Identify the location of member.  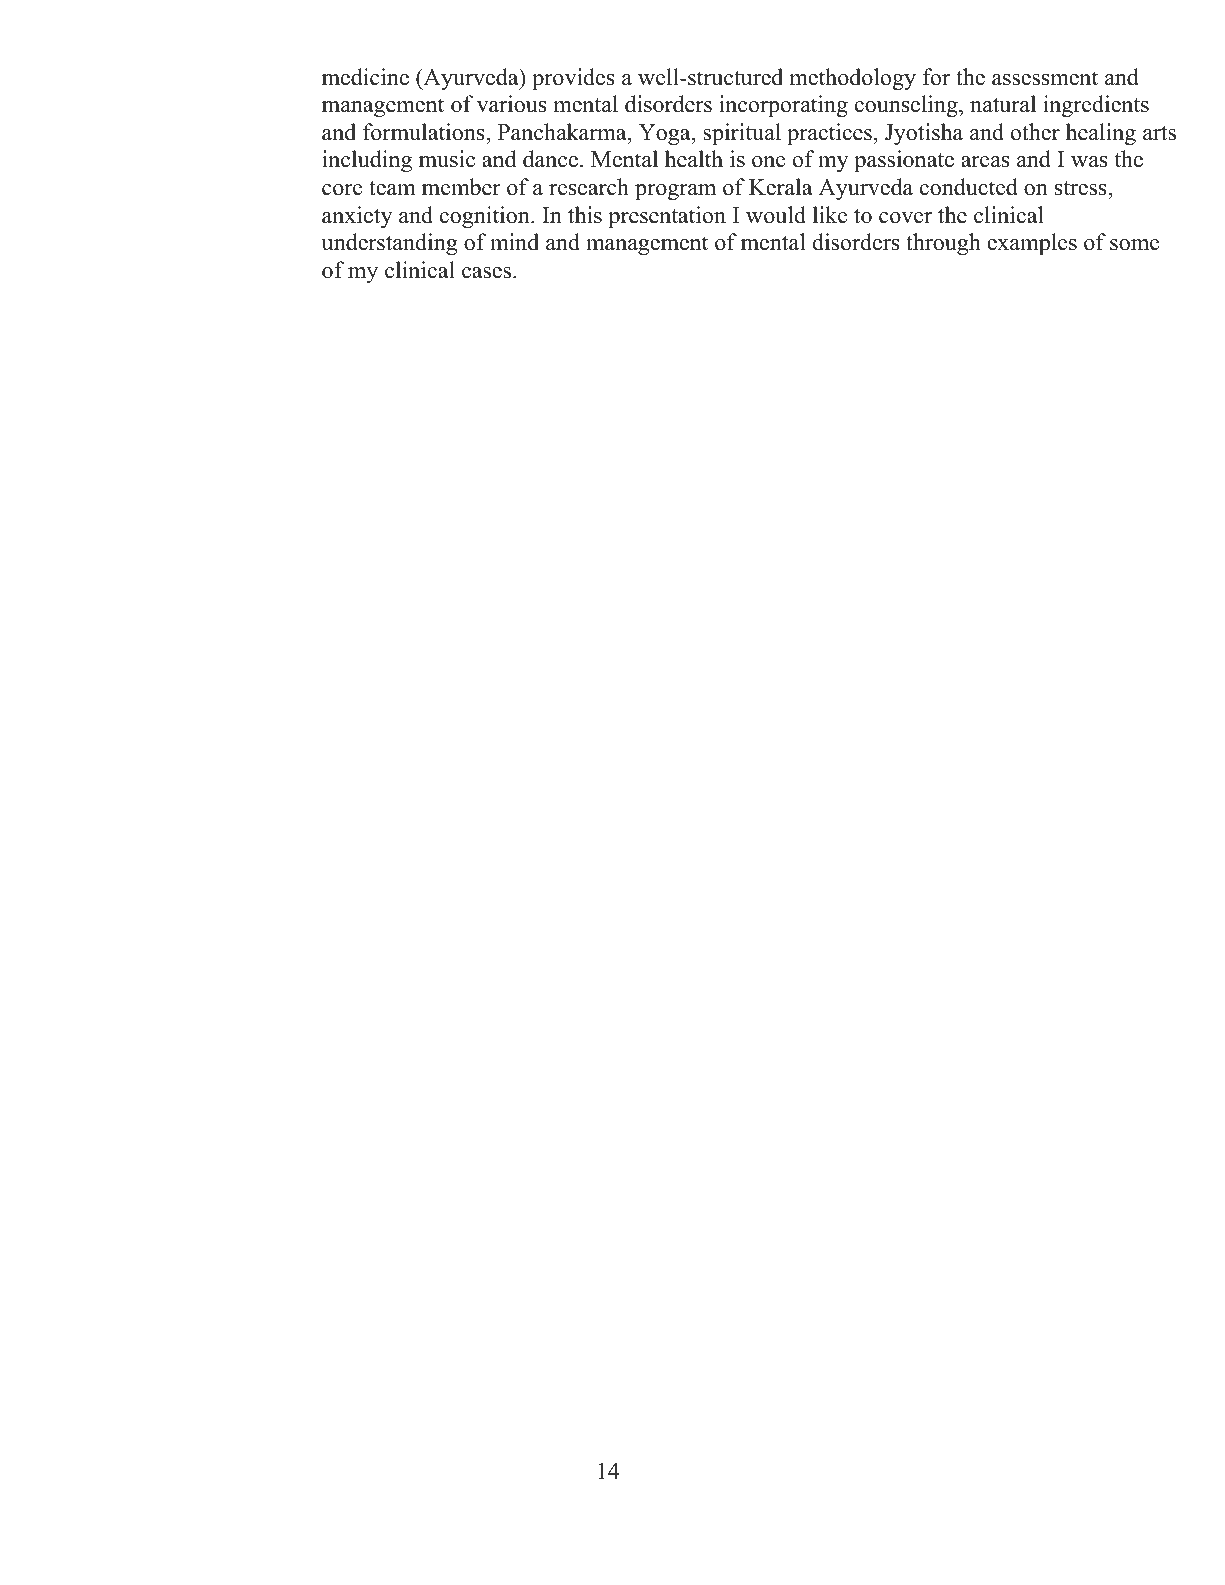
(461, 187).
